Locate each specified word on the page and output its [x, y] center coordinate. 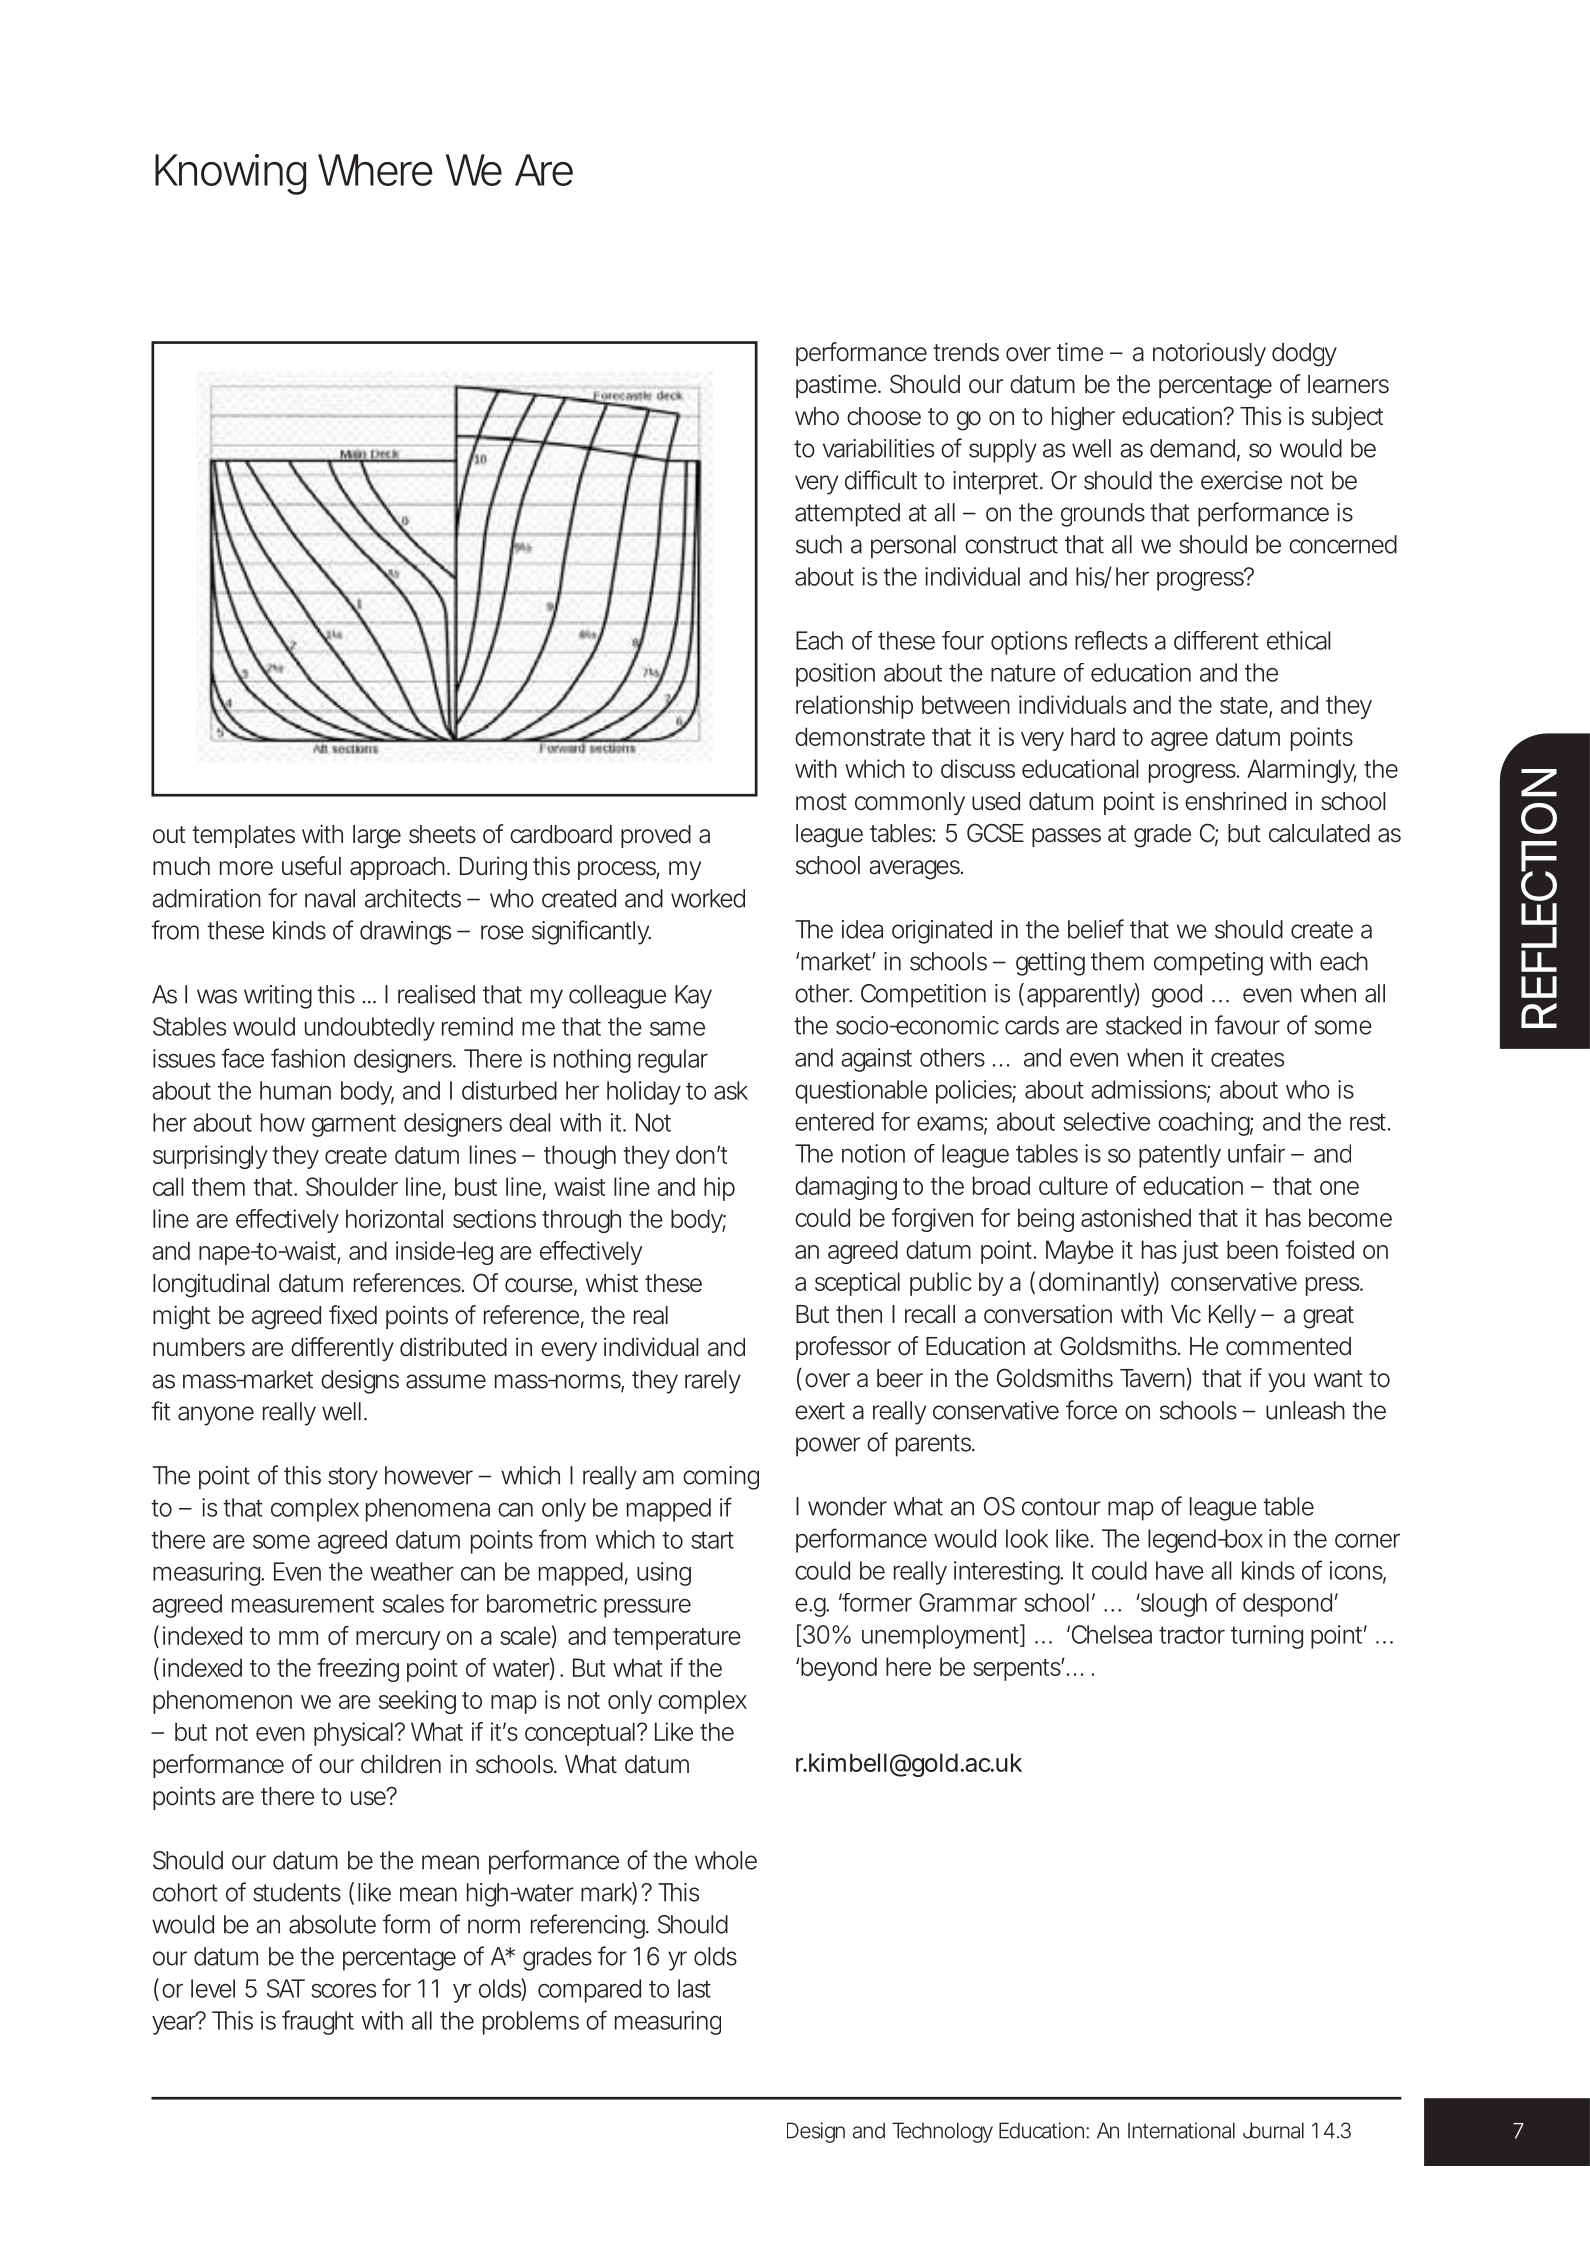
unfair [1256, 1153]
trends [966, 352]
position [835, 675]
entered [834, 1121]
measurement [303, 1604]
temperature [677, 1639]
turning [1267, 1637]
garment [354, 1125]
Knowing [230, 174]
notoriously [1209, 354]
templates [243, 836]
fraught [318, 2022]
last [694, 1988]
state [1244, 705]
